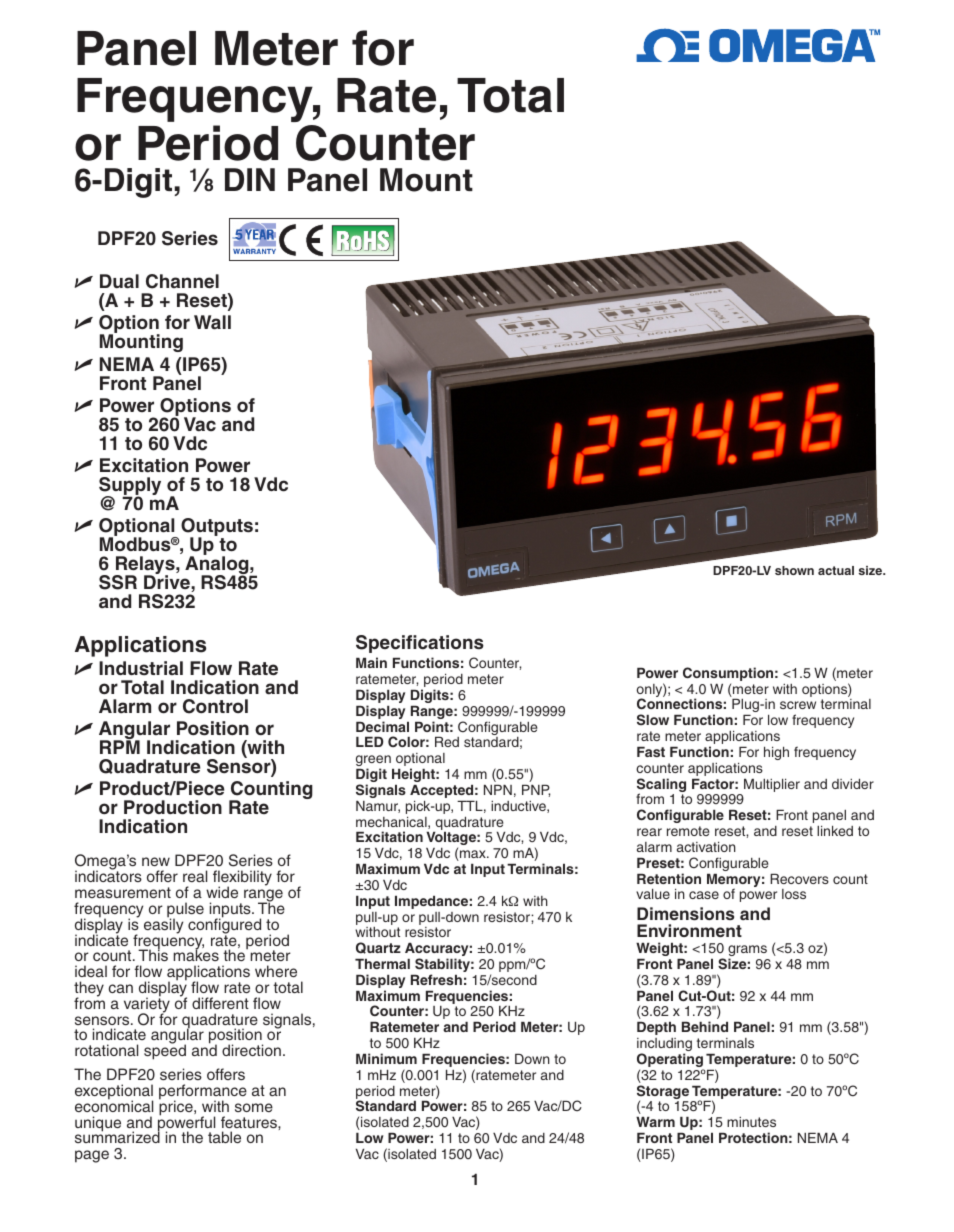  What do you see at coordinates (177, 1107) in the image?
I see `price` at bounding box center [177, 1107].
